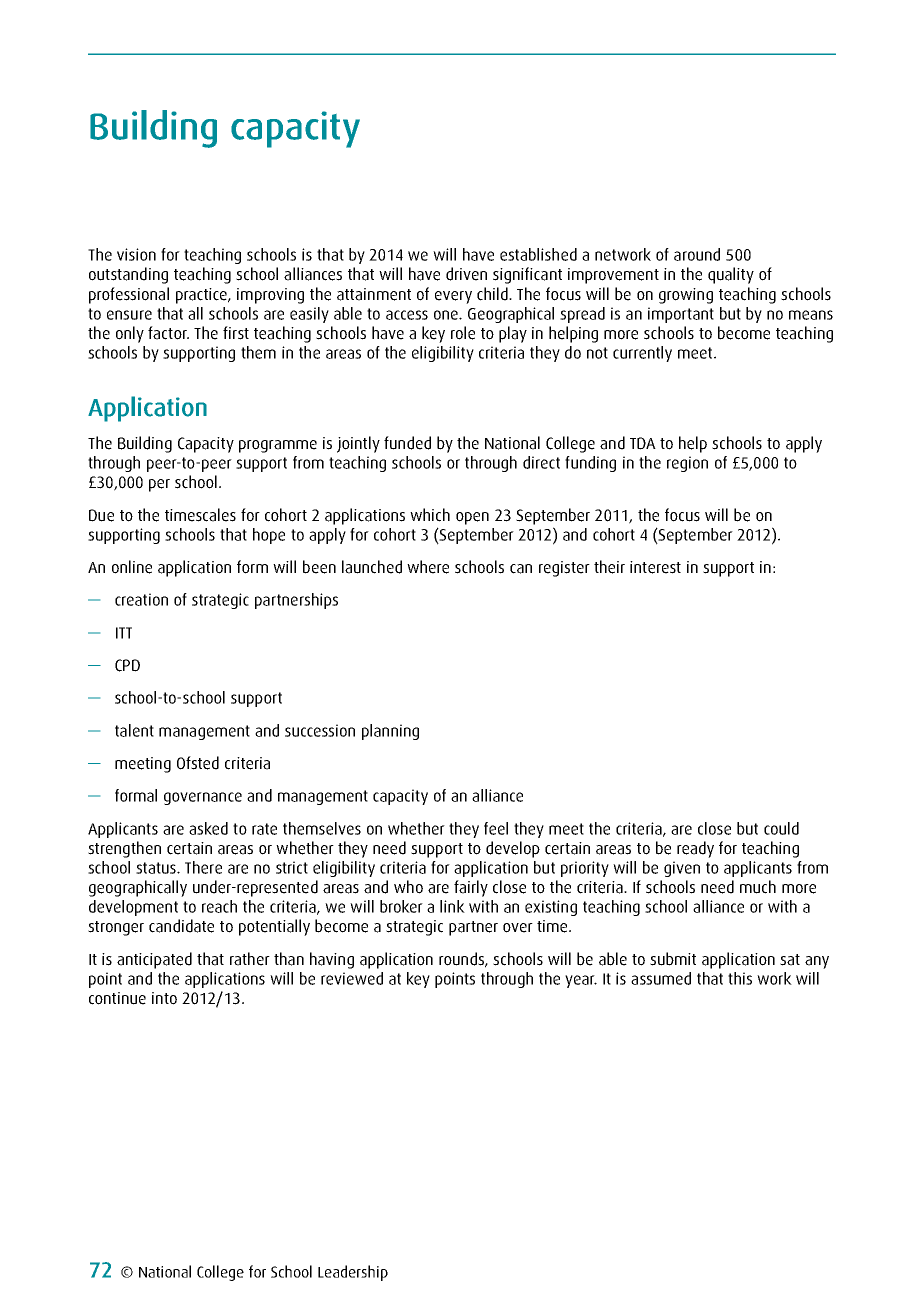  Describe the element at coordinates (466, 274) in the page. I see `driven` at that location.
